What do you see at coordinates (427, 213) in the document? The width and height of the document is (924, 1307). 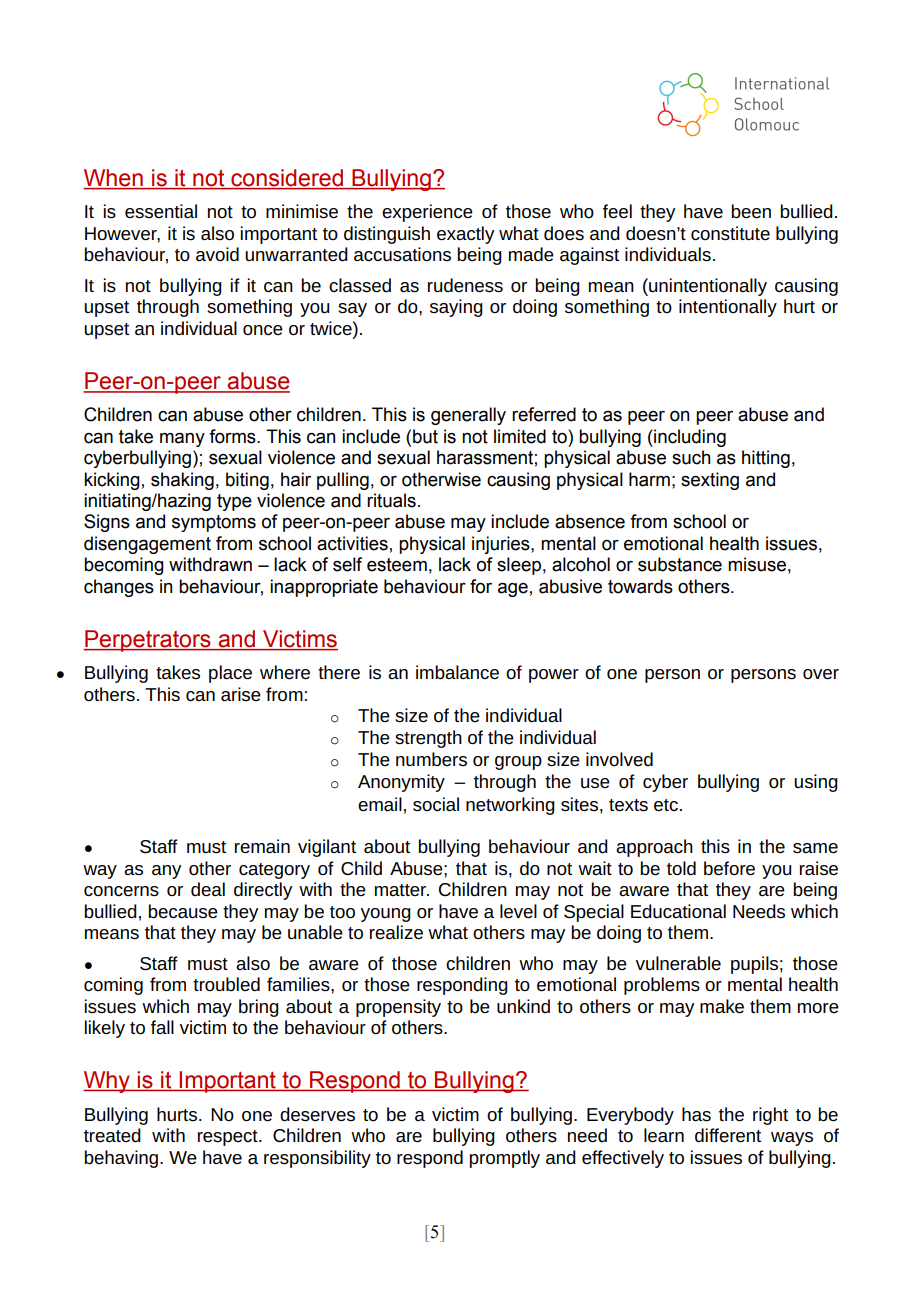 I see `experience` at bounding box center [427, 213].
